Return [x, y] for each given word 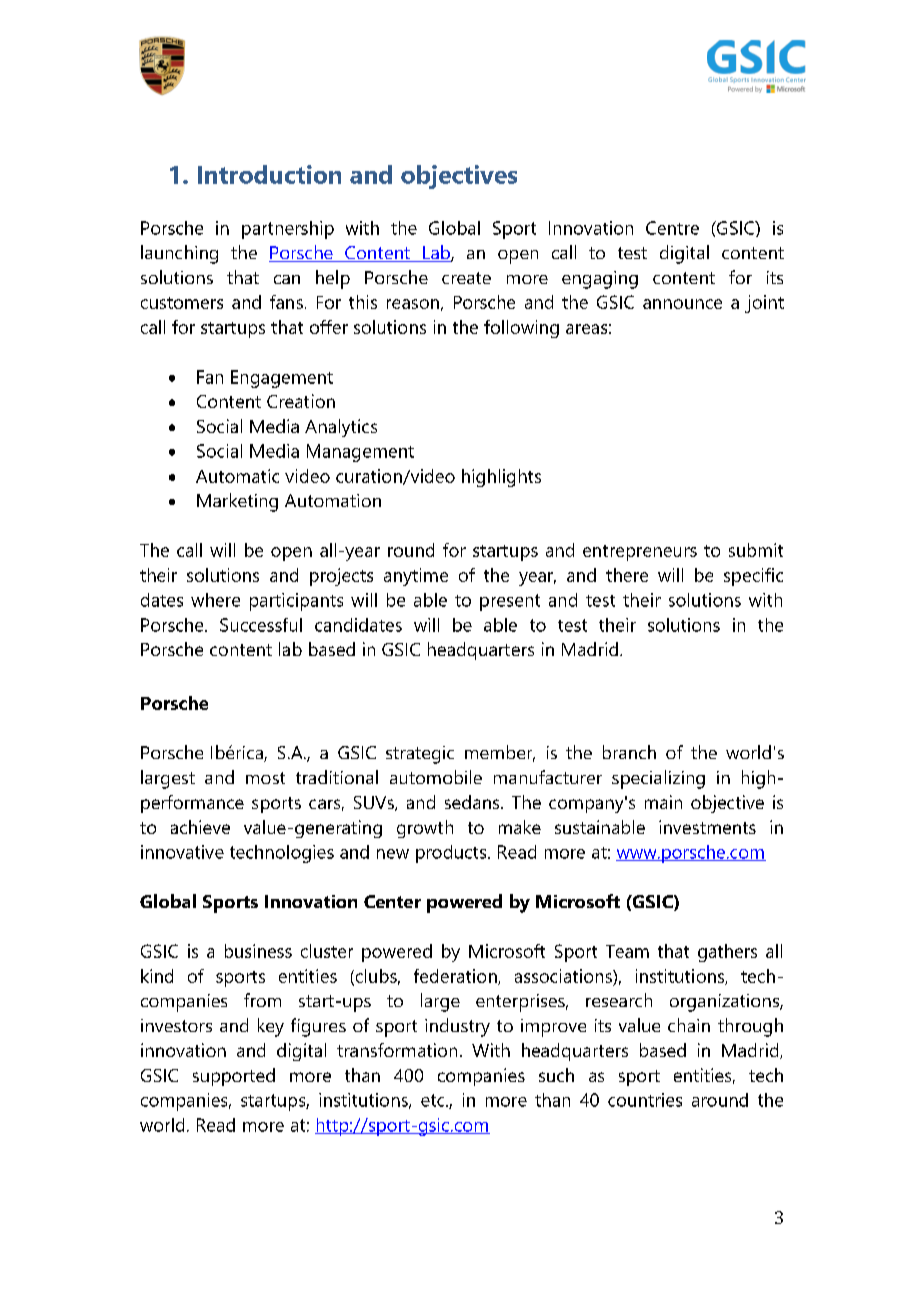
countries [645, 1100]
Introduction [269, 174]
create [466, 278]
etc [434, 1100]
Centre [672, 228]
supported [234, 1077]
